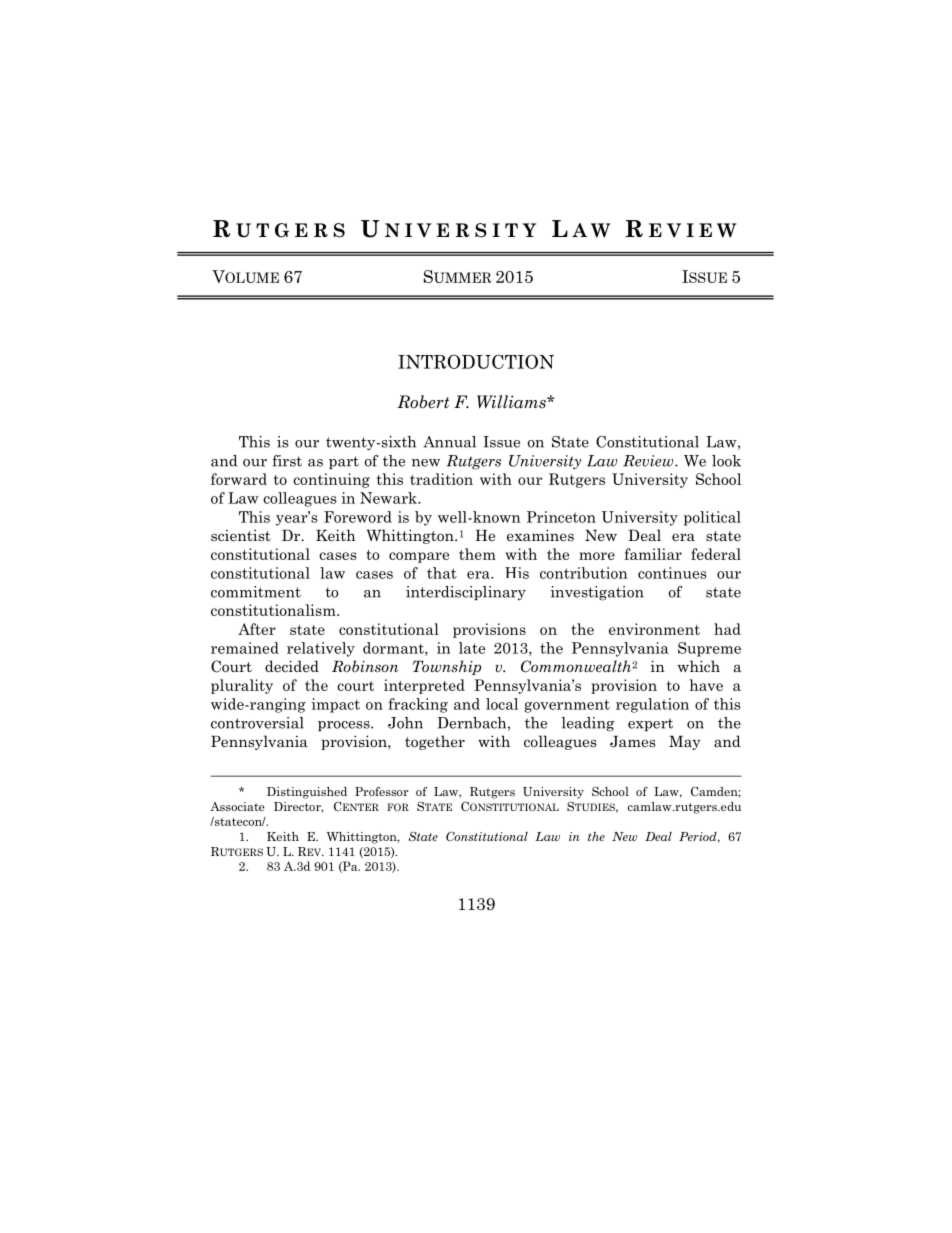 The height and width of the page is (1233, 952). Describe the element at coordinates (466, 593) in the page. I see `interdisciplinary` at that location.
